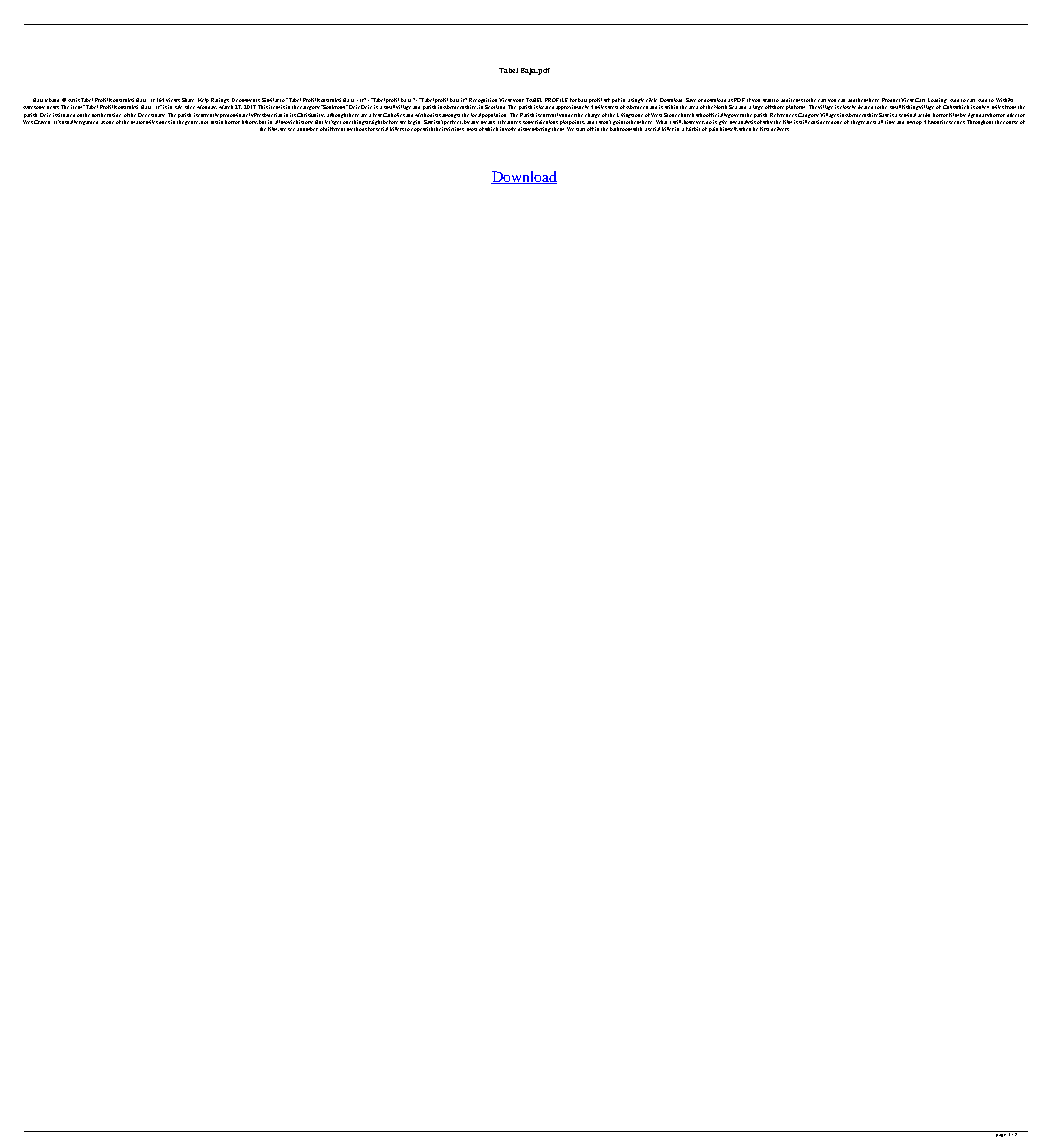  I want to click on see, so click(291, 129).
